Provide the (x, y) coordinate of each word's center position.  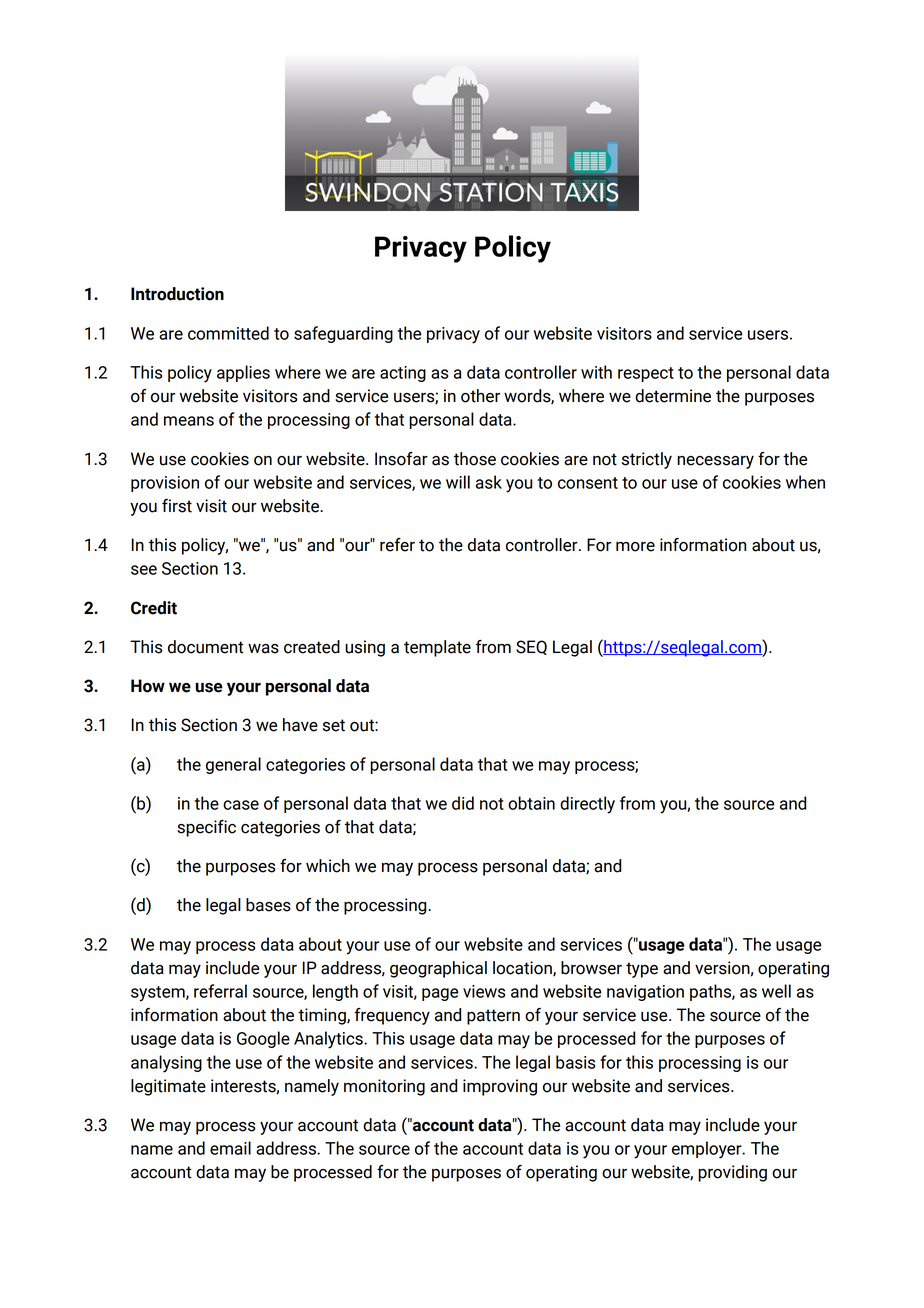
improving (500, 1087)
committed (228, 333)
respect (646, 374)
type (642, 970)
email (230, 1148)
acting (403, 374)
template (437, 648)
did (463, 803)
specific (206, 828)
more (635, 547)
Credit (154, 608)
